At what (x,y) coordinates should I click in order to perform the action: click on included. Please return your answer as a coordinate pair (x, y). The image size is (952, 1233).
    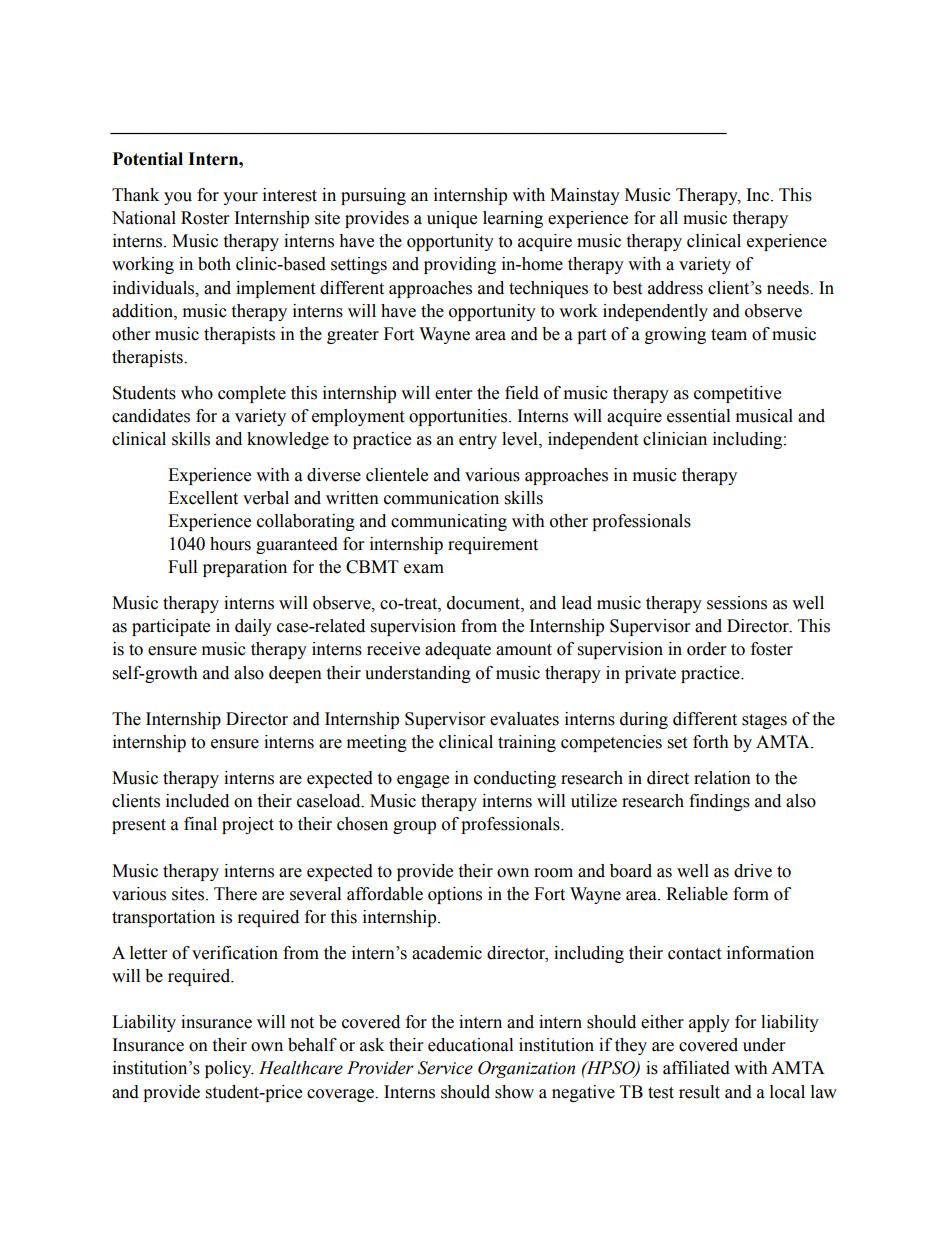
    Looking at the image, I should click on (197, 801).
